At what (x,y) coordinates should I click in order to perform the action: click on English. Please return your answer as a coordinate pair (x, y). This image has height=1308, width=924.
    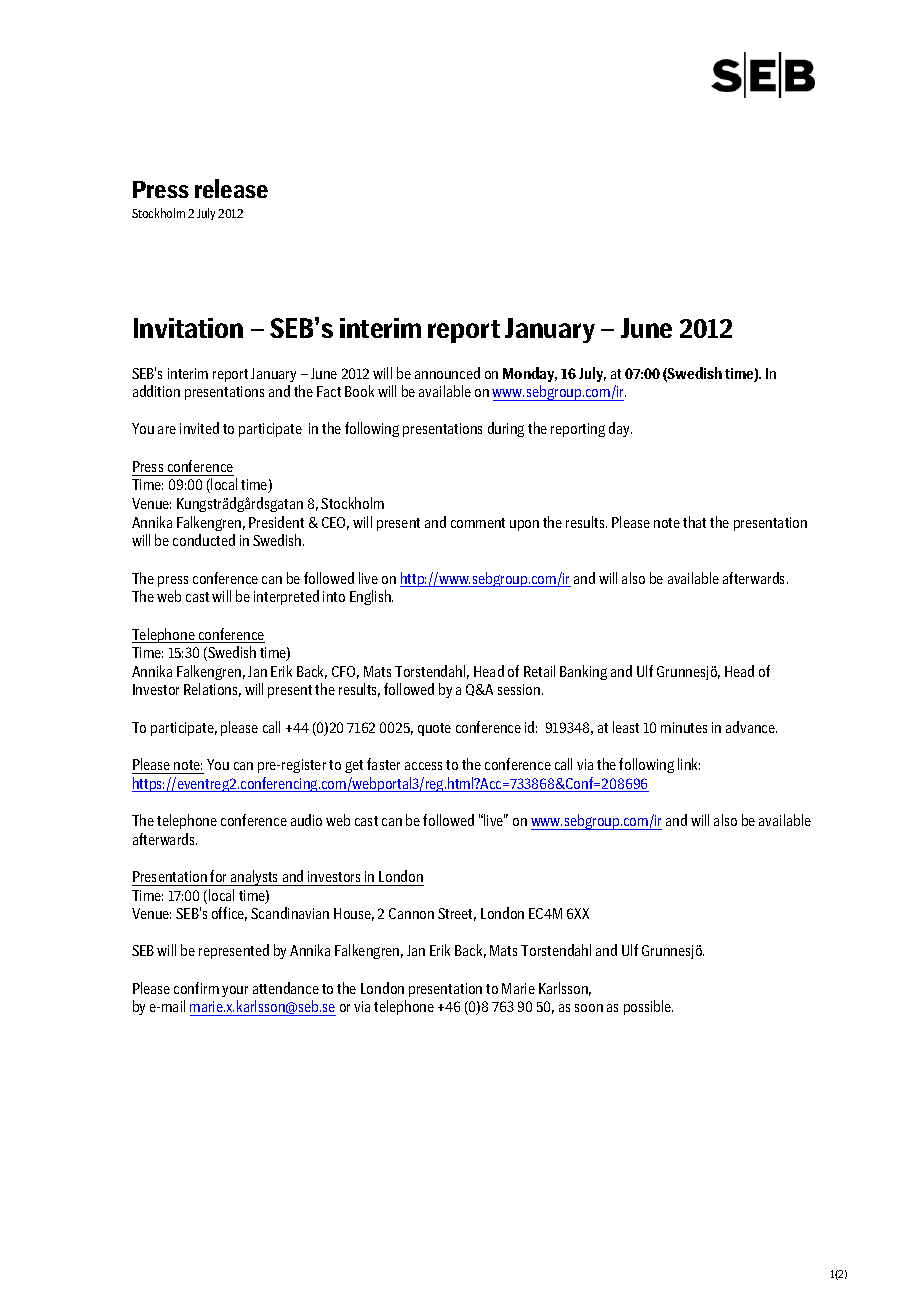
    Looking at the image, I should click on (371, 597).
